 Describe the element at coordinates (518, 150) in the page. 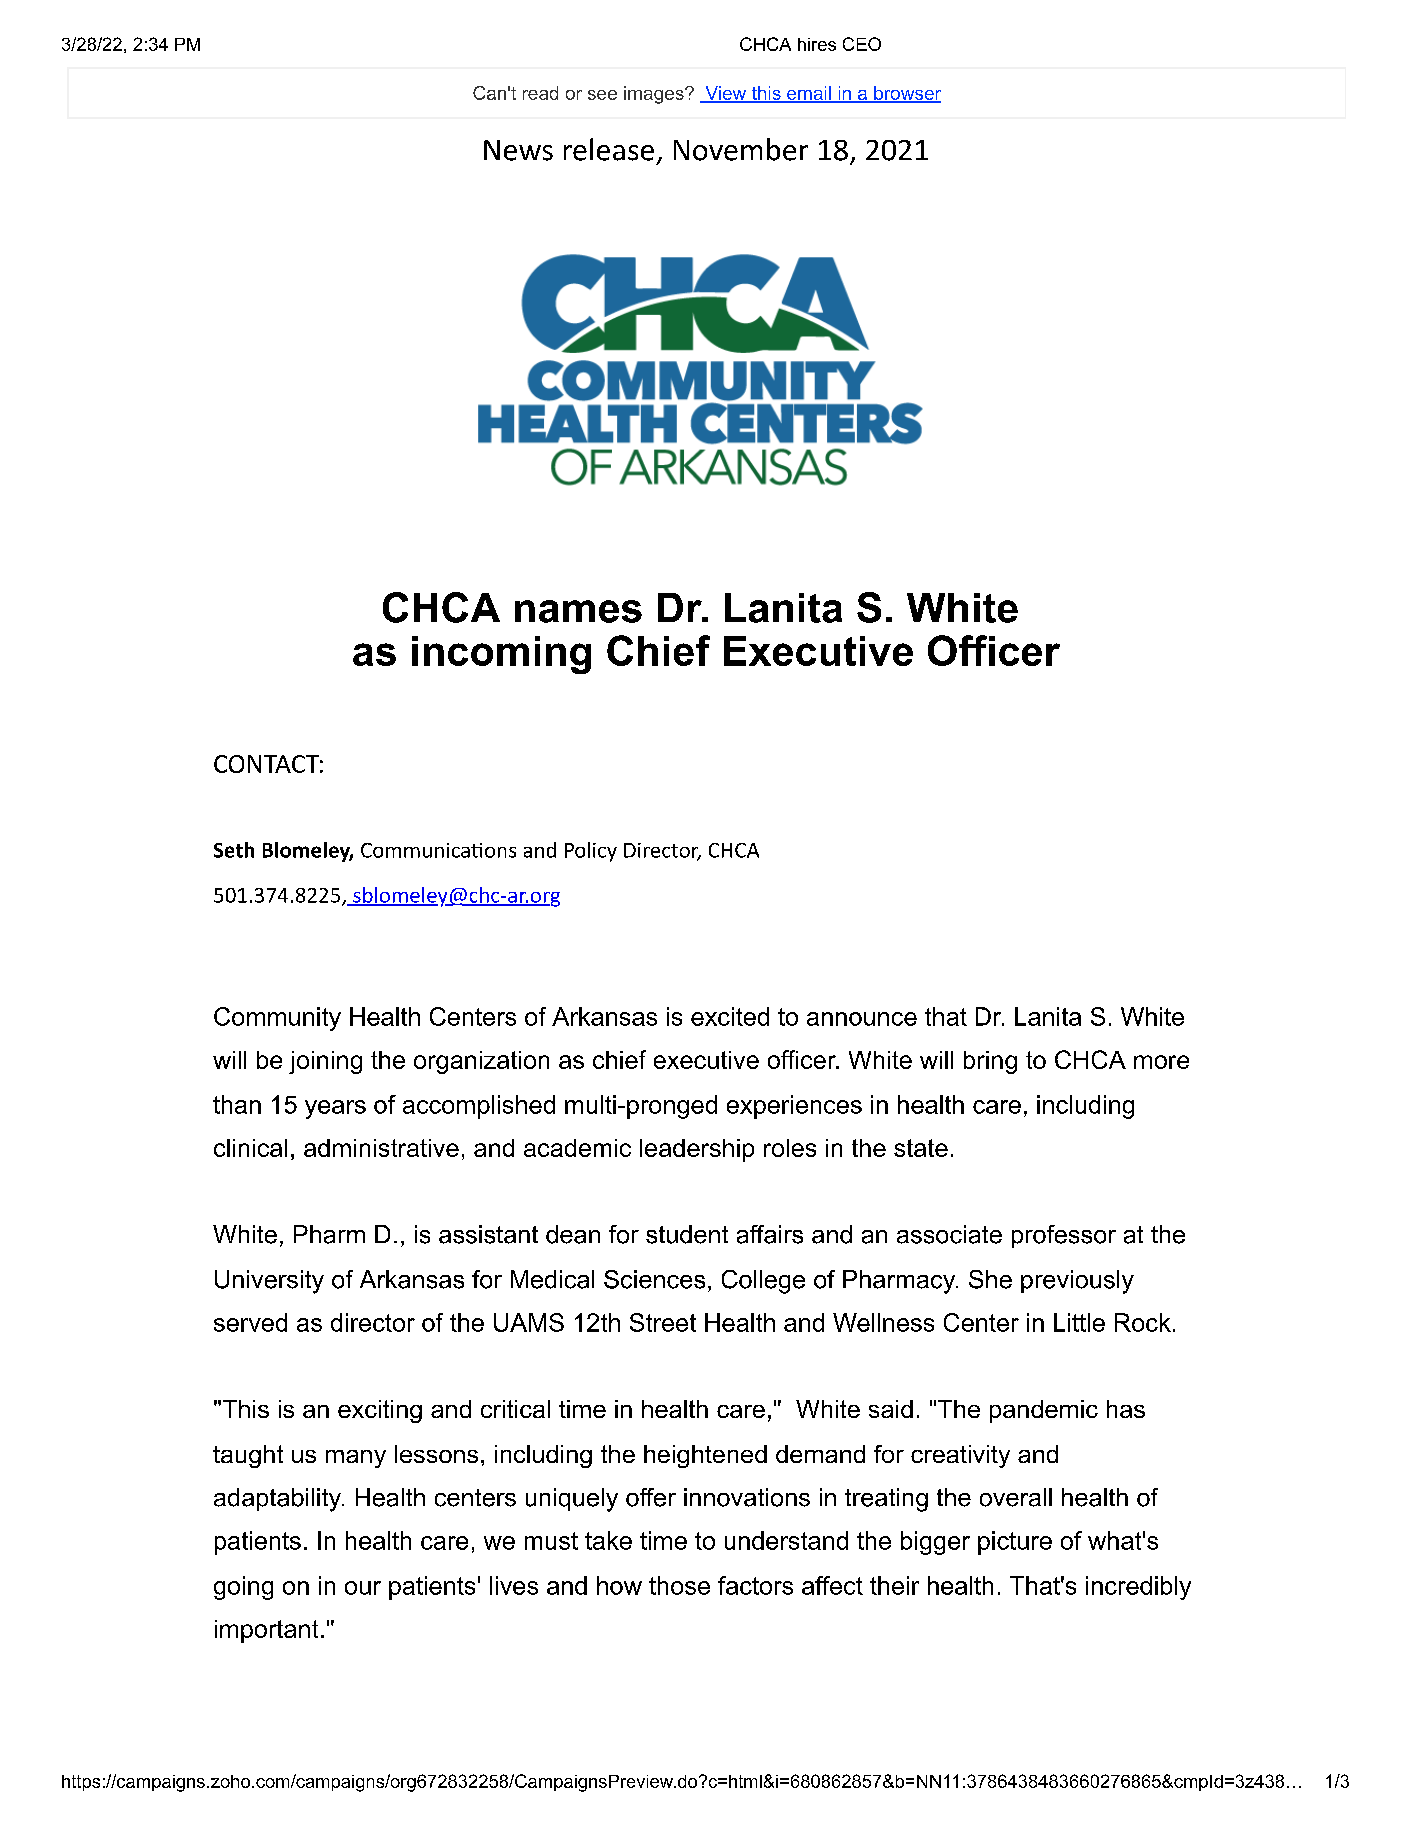

I see `News` at that location.
